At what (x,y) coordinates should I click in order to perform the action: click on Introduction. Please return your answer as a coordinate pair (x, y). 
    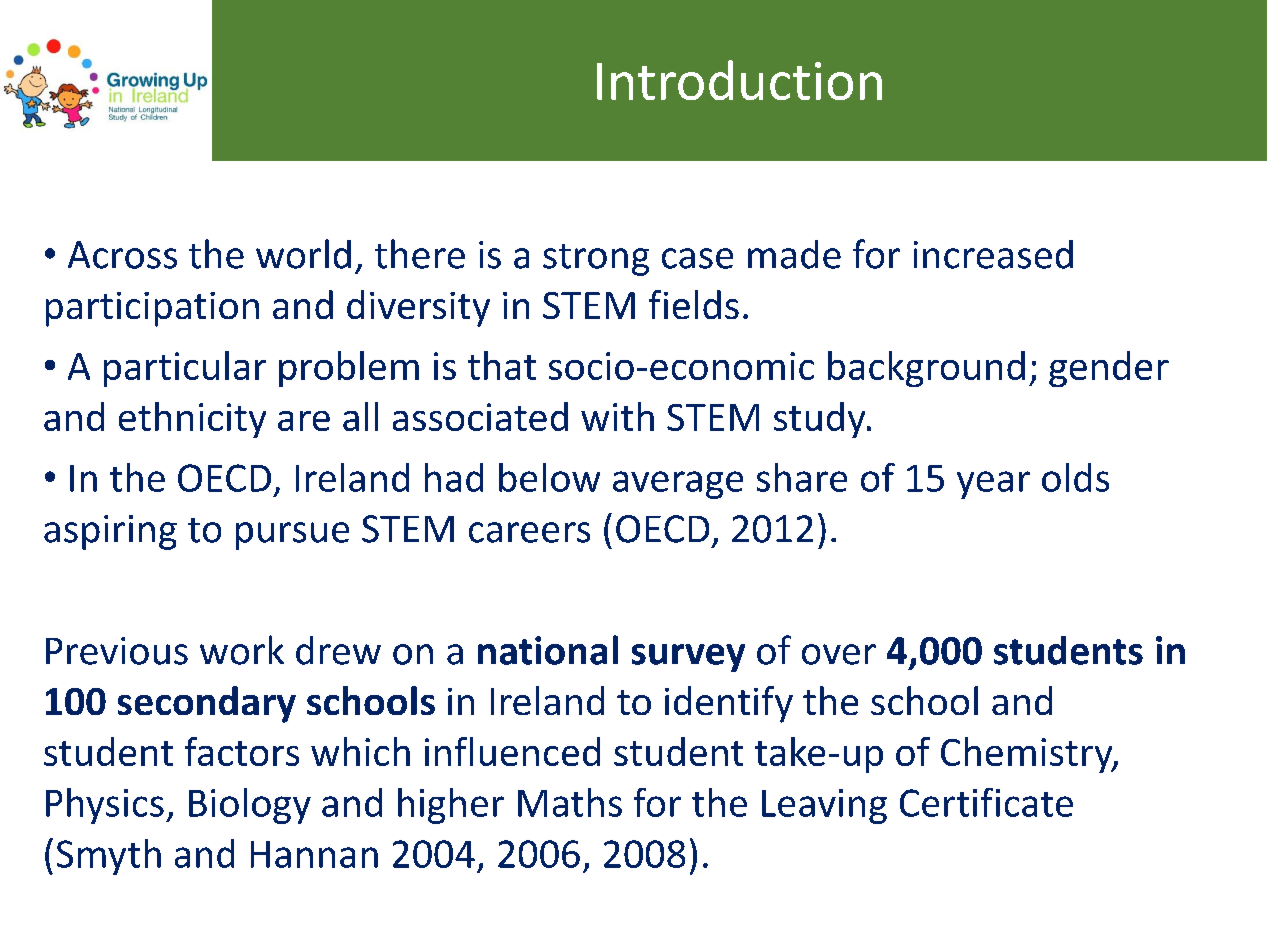
    Looking at the image, I should click on (739, 80).
